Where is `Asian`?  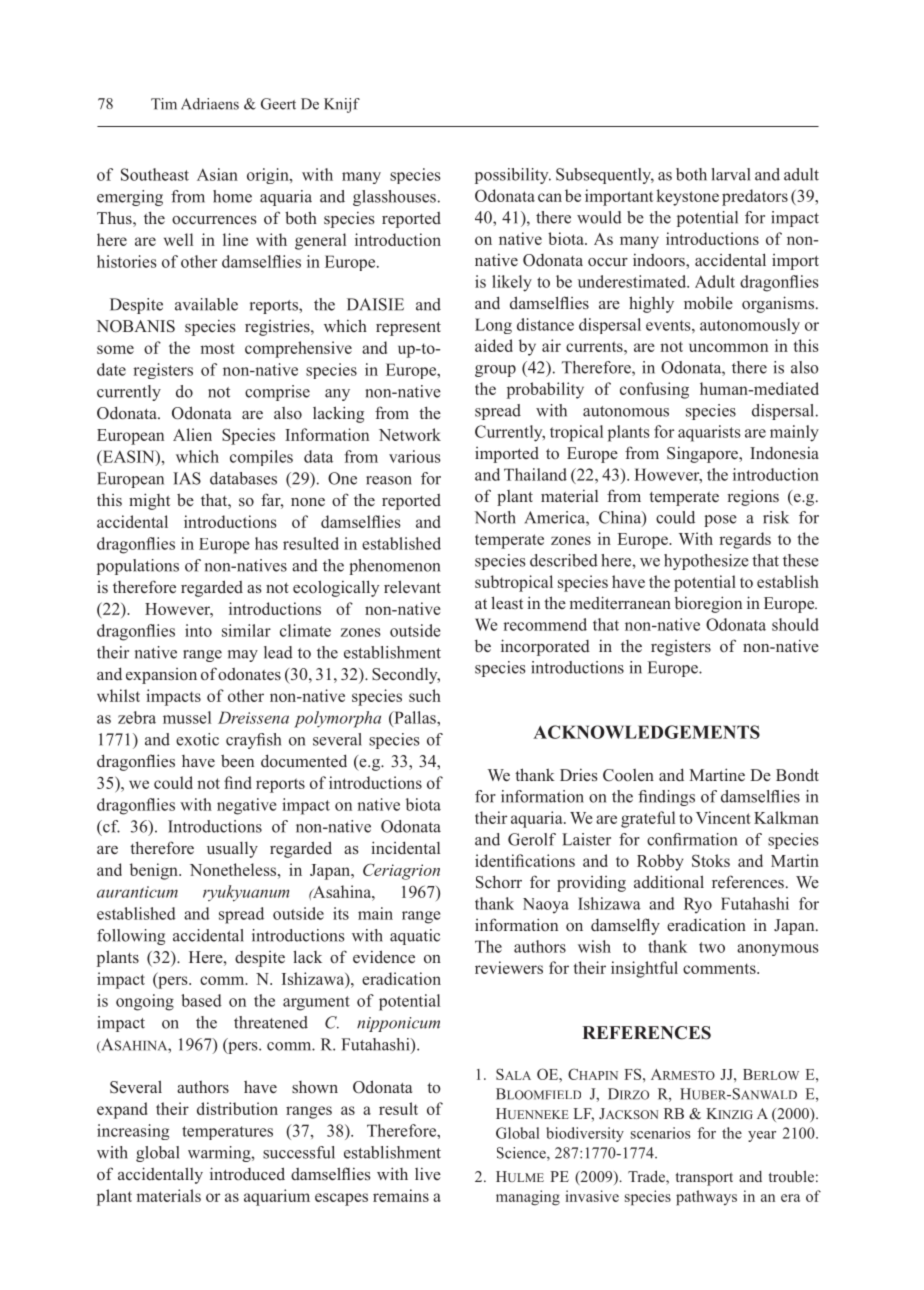 Asian is located at coordinates (217, 174).
